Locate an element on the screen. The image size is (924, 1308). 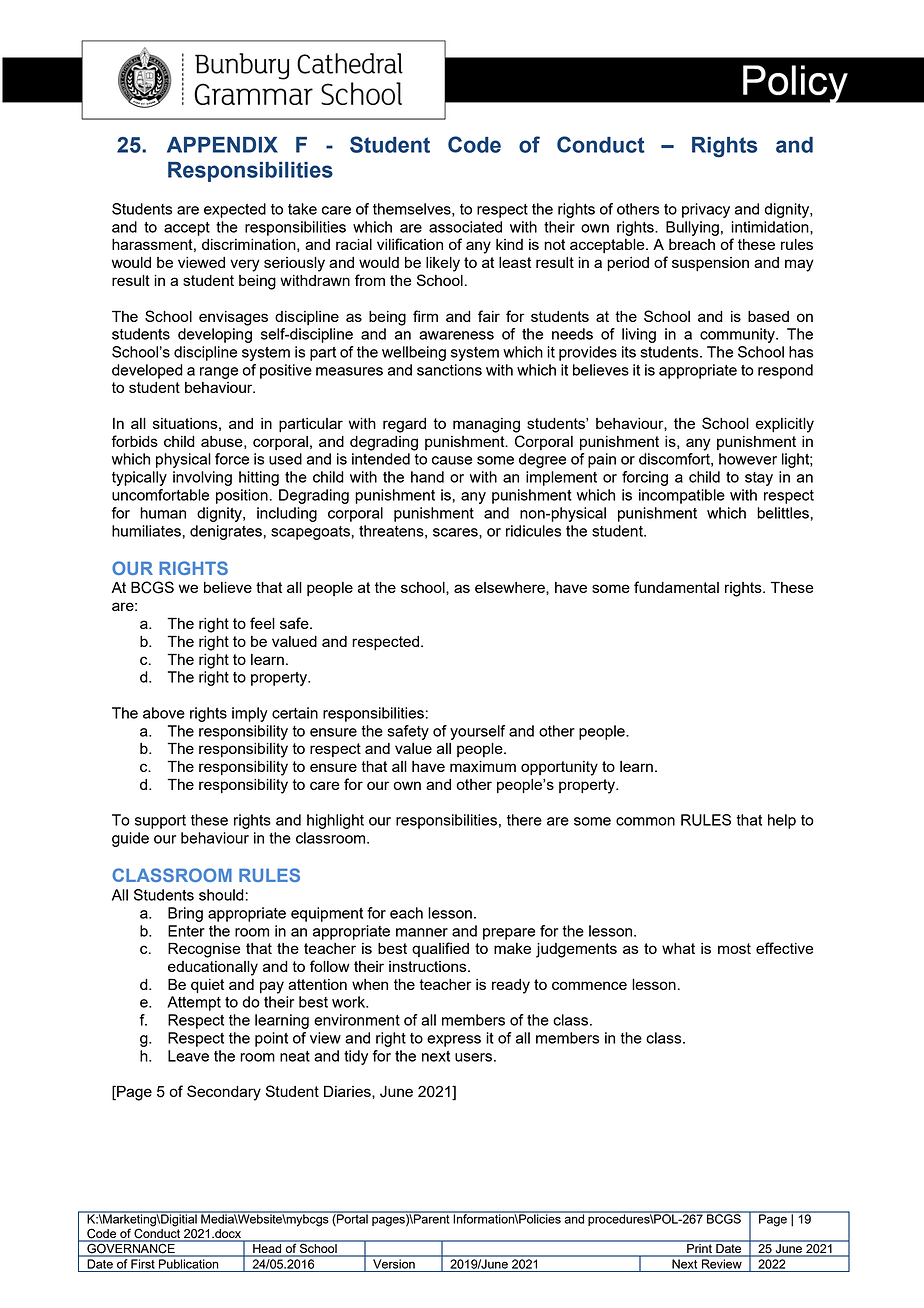
respond is located at coordinates (785, 371).
